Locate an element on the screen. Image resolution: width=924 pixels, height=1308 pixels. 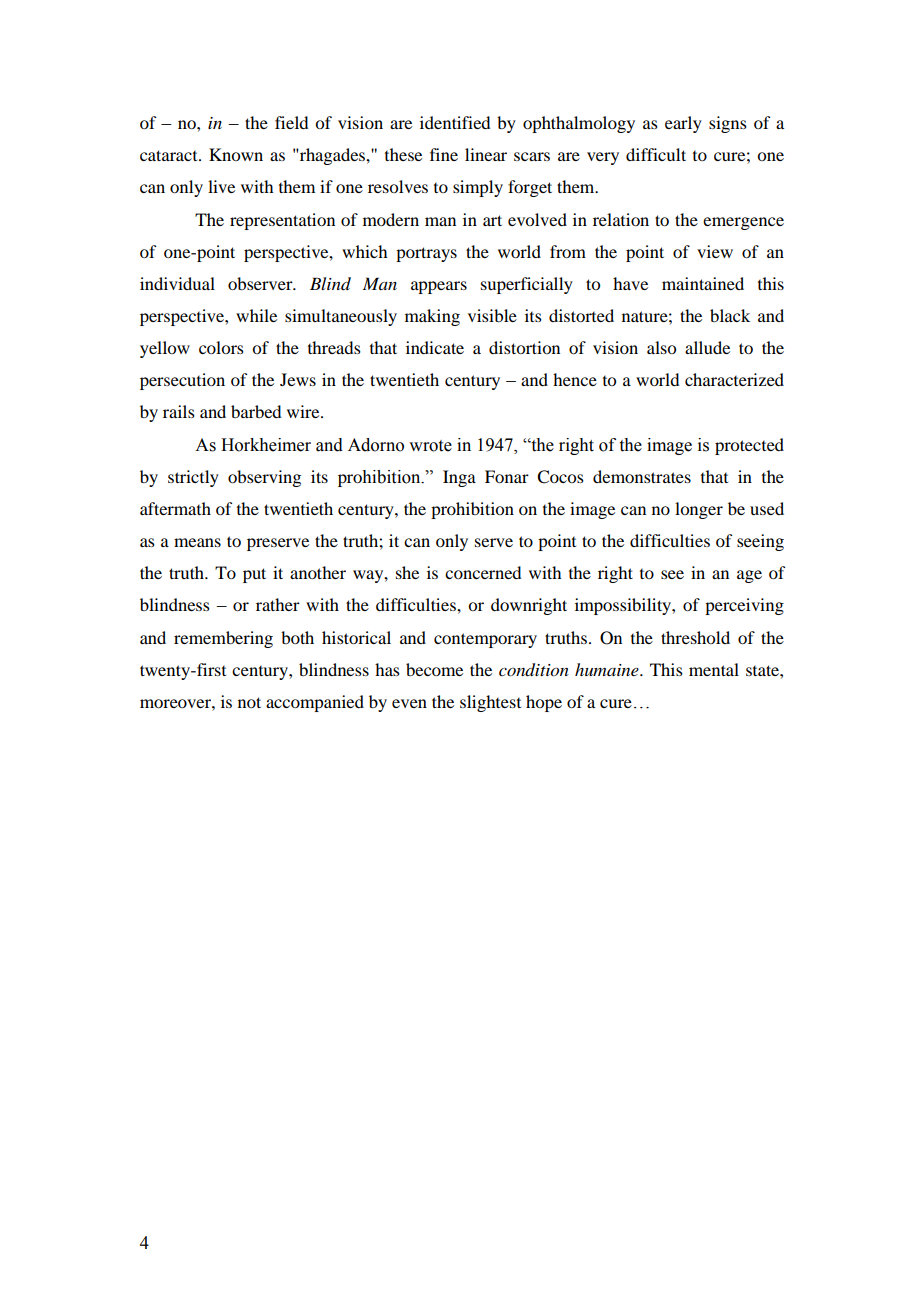
mental is located at coordinates (714, 669).
